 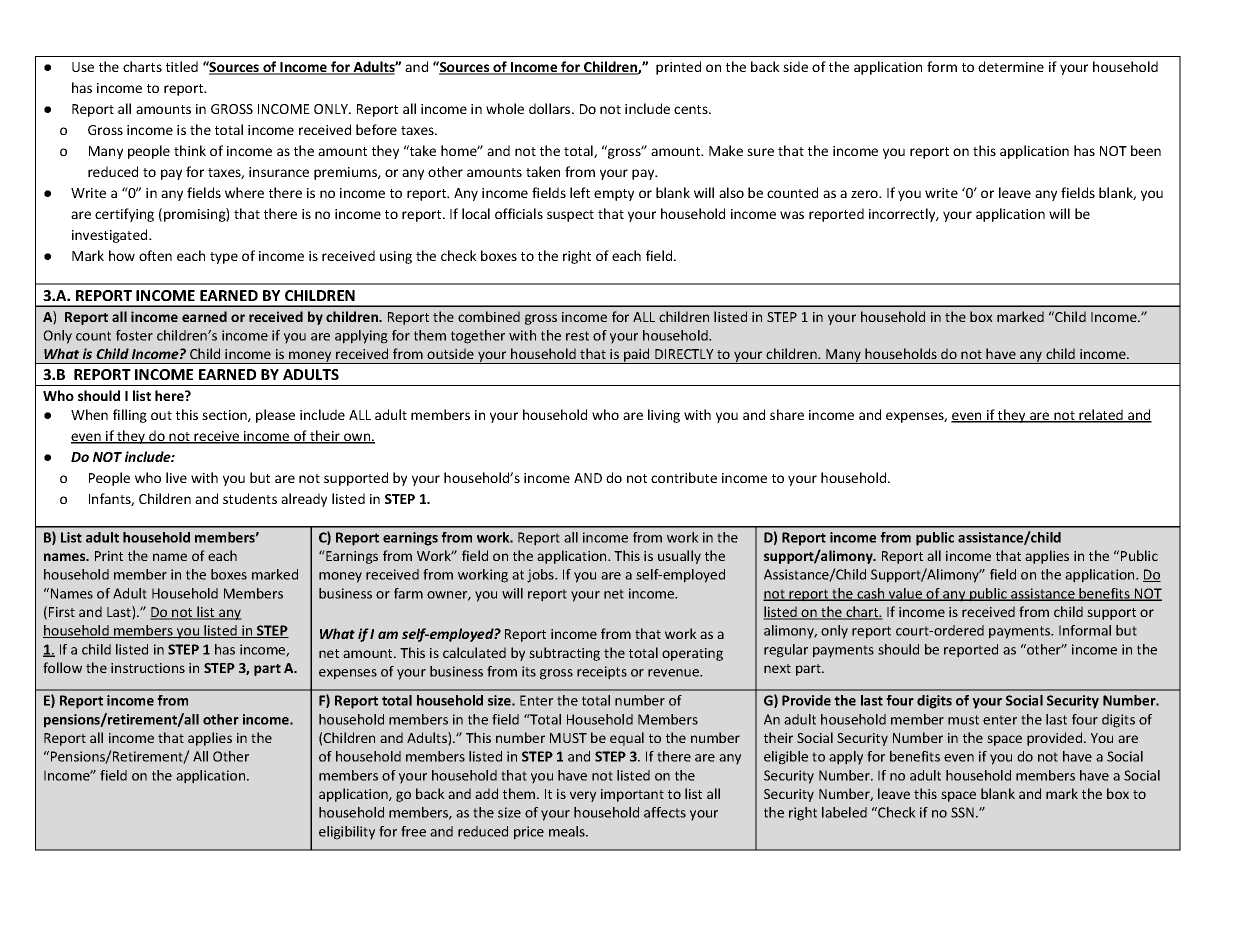 What do you see at coordinates (551, 108) in the screenshot?
I see `dollars` at bounding box center [551, 108].
